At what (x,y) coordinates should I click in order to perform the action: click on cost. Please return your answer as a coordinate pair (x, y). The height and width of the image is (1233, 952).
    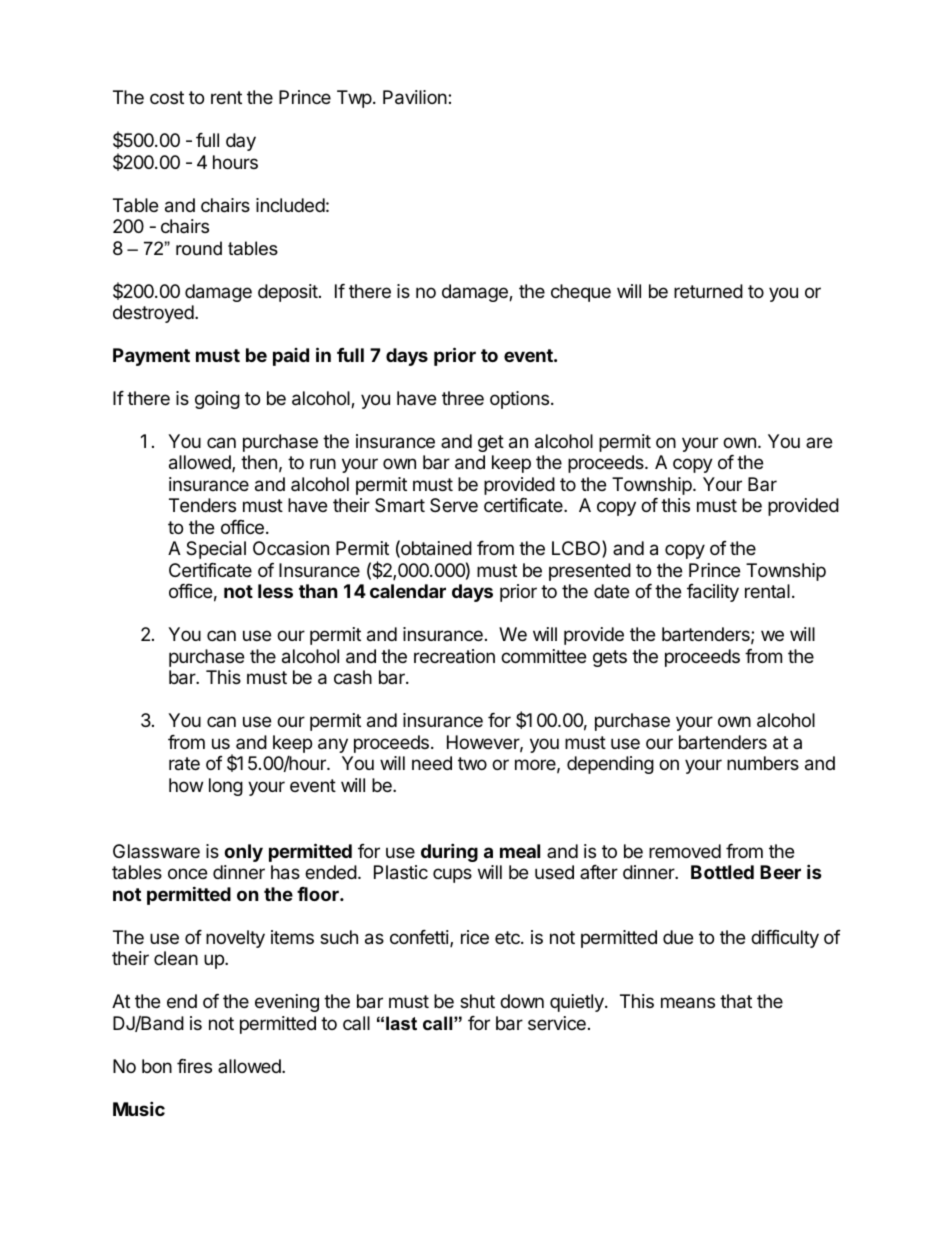
    Looking at the image, I should click on (167, 97).
